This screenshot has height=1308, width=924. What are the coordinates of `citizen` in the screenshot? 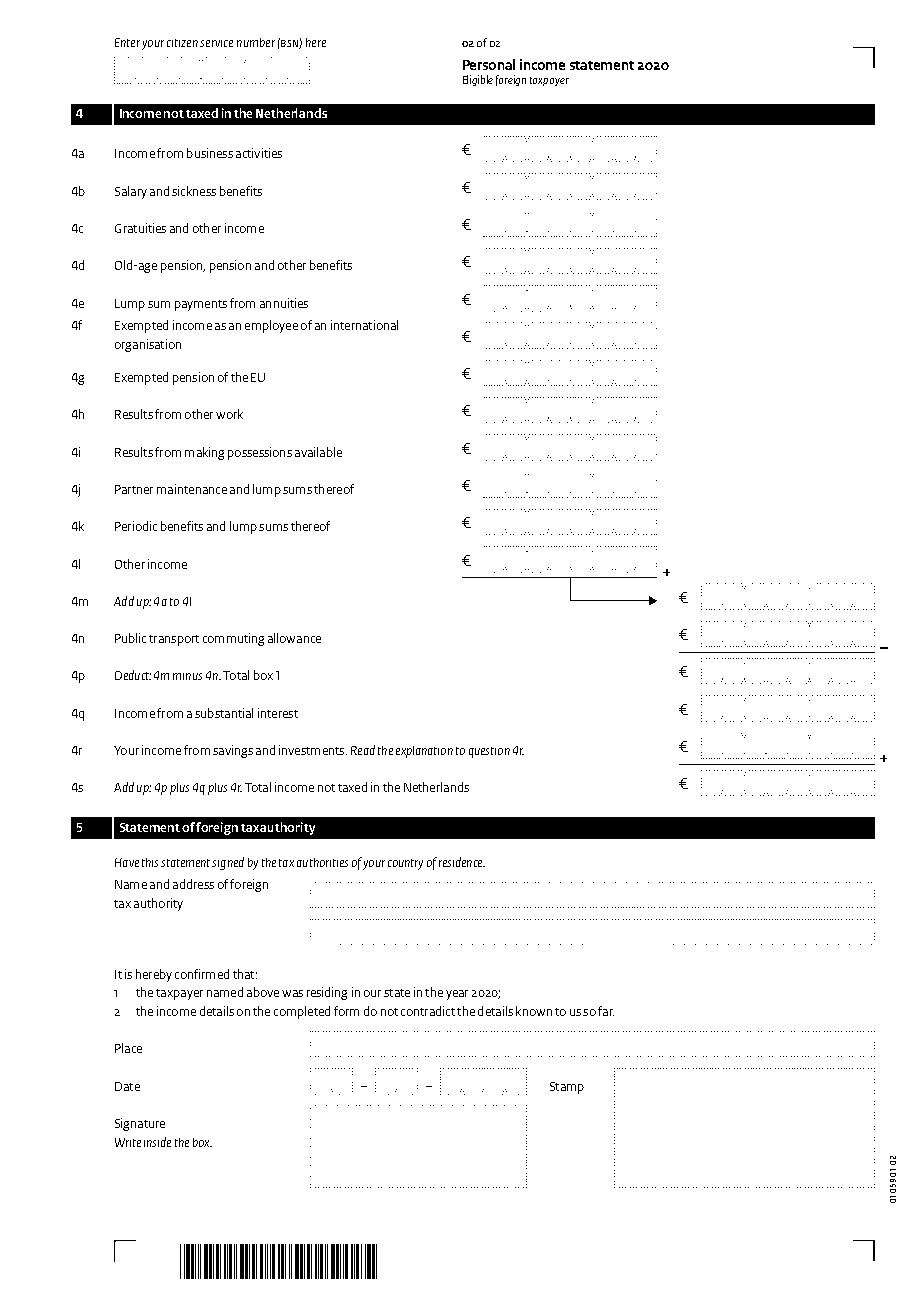 It's located at (182, 43).
